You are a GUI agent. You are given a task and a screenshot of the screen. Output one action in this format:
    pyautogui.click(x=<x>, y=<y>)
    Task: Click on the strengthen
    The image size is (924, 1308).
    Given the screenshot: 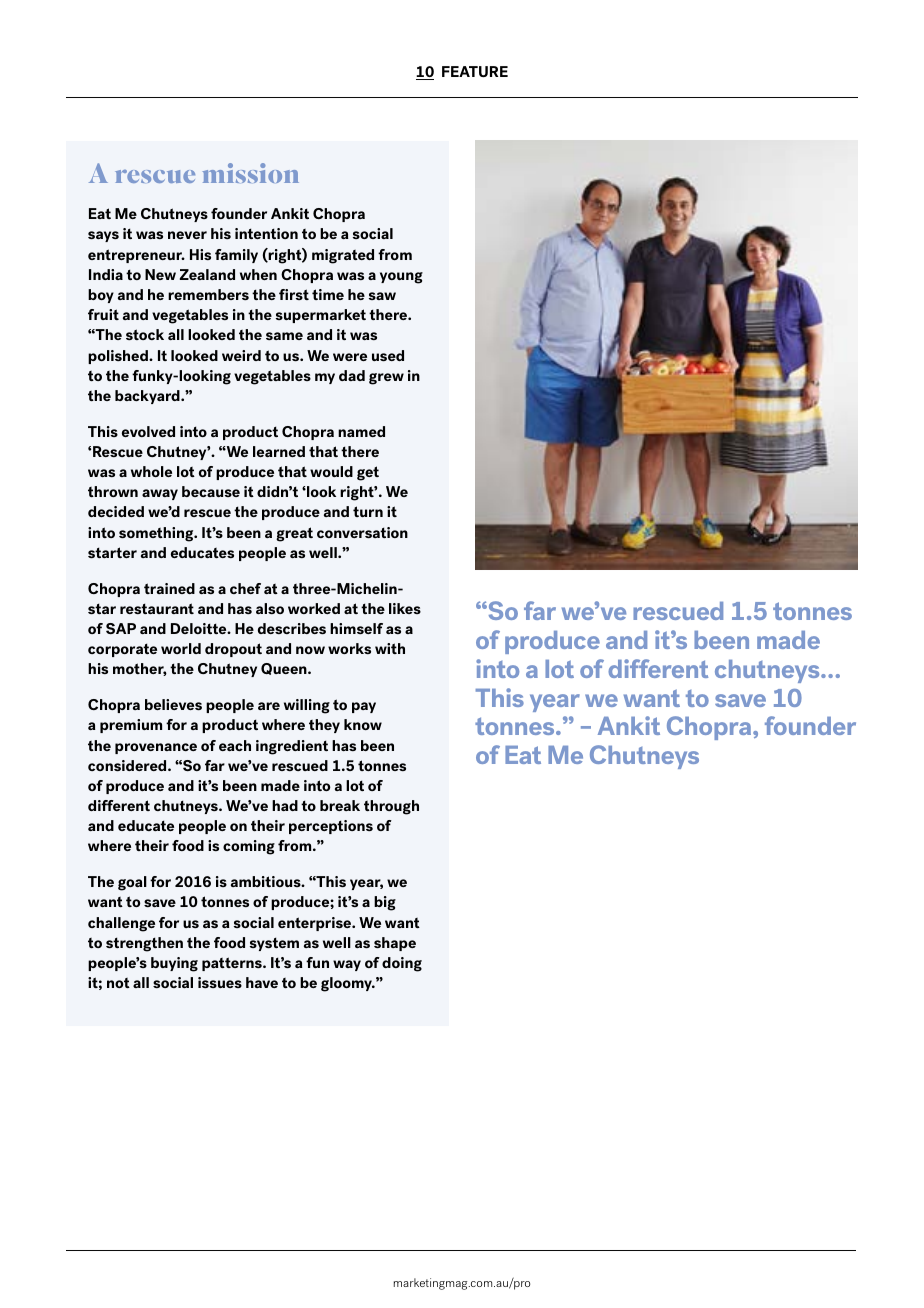 What is the action you would take?
    pyautogui.click(x=144, y=944)
